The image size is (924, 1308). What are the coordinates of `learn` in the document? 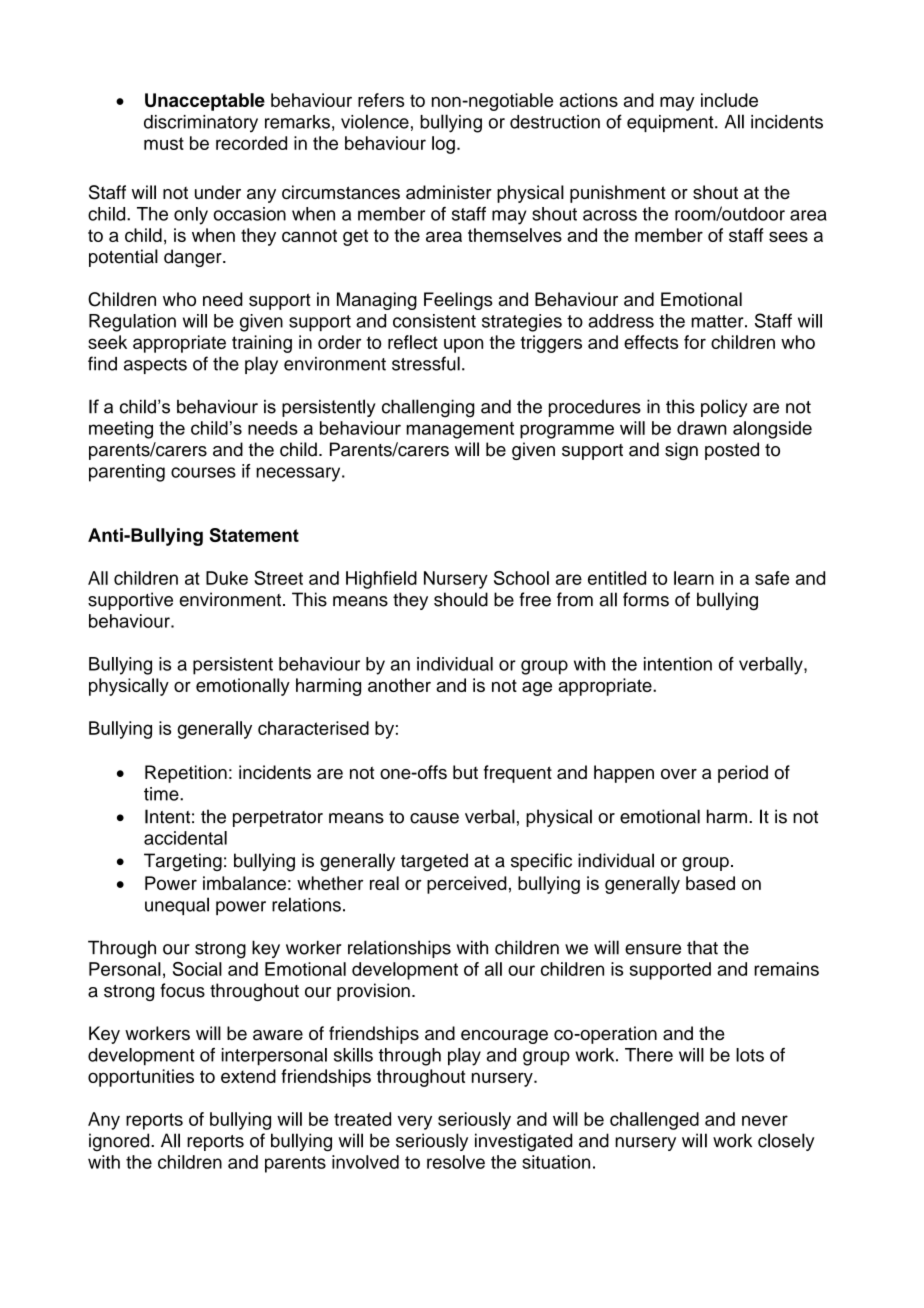 It's located at (694, 578).
